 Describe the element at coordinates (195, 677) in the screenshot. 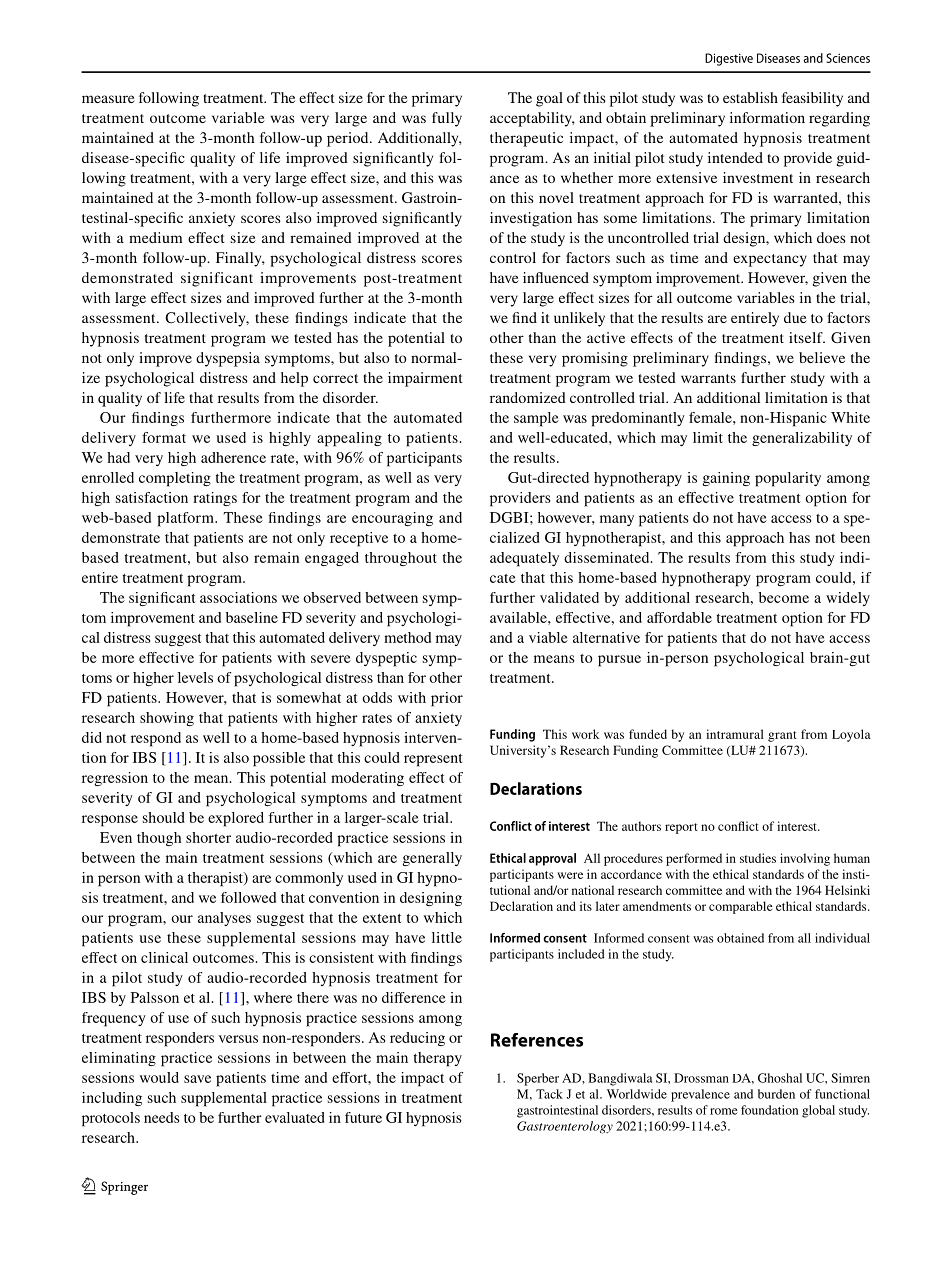

I see `levels` at that location.
